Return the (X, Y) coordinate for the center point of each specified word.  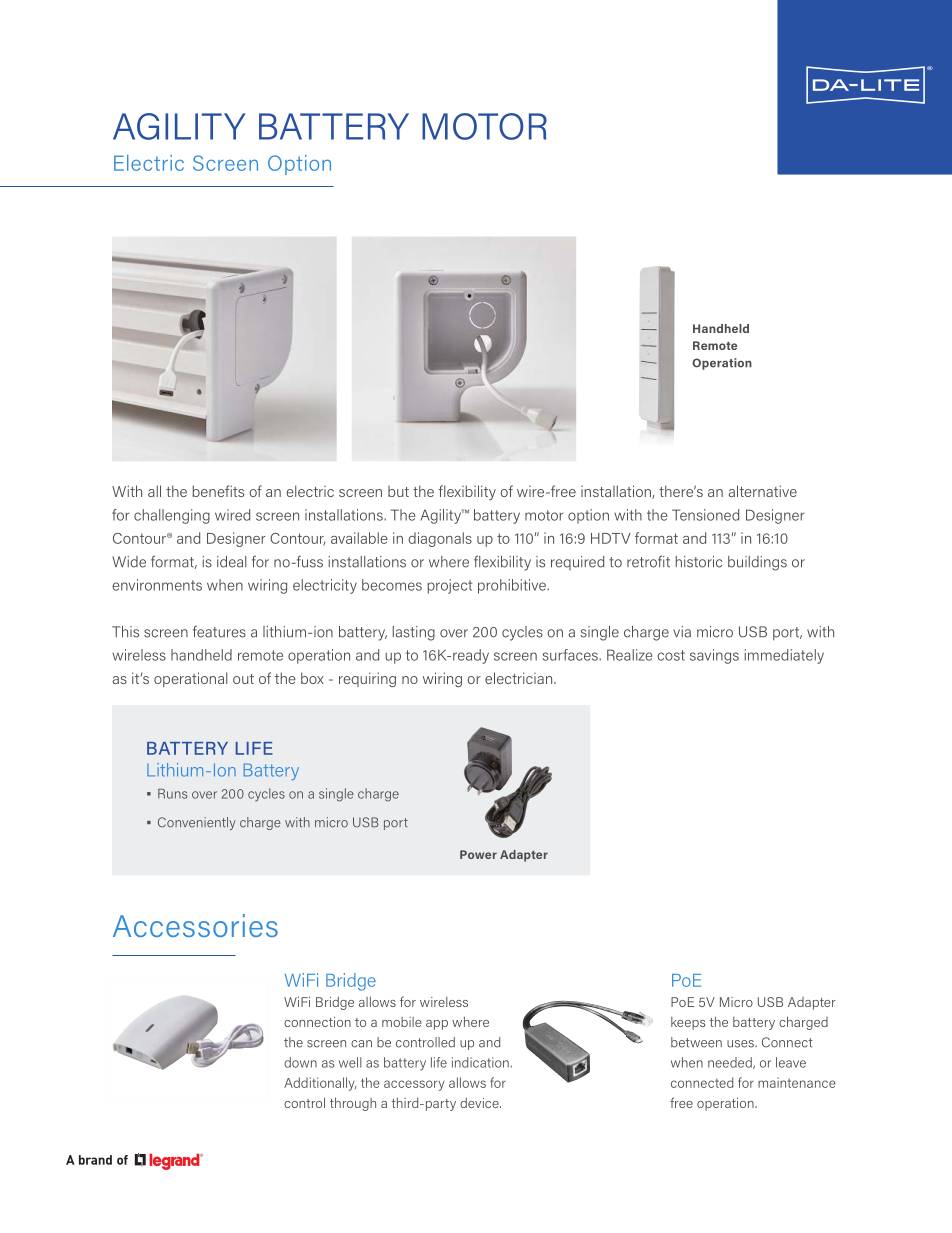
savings (714, 656)
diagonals (440, 539)
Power (478, 854)
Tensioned (705, 515)
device (480, 1103)
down (300, 1062)
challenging (172, 516)
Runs (172, 794)
